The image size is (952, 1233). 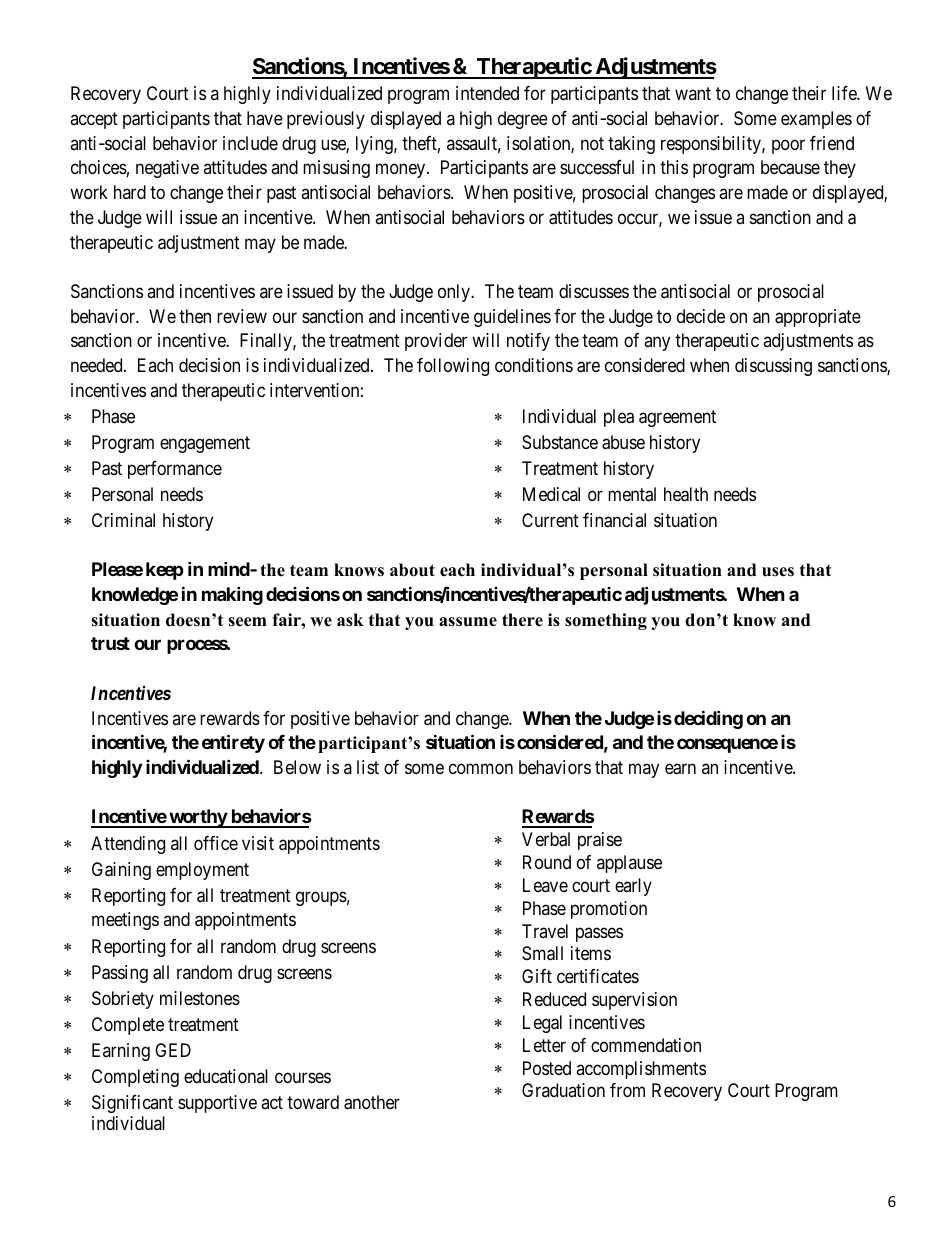 I want to click on keep, so click(x=165, y=571).
